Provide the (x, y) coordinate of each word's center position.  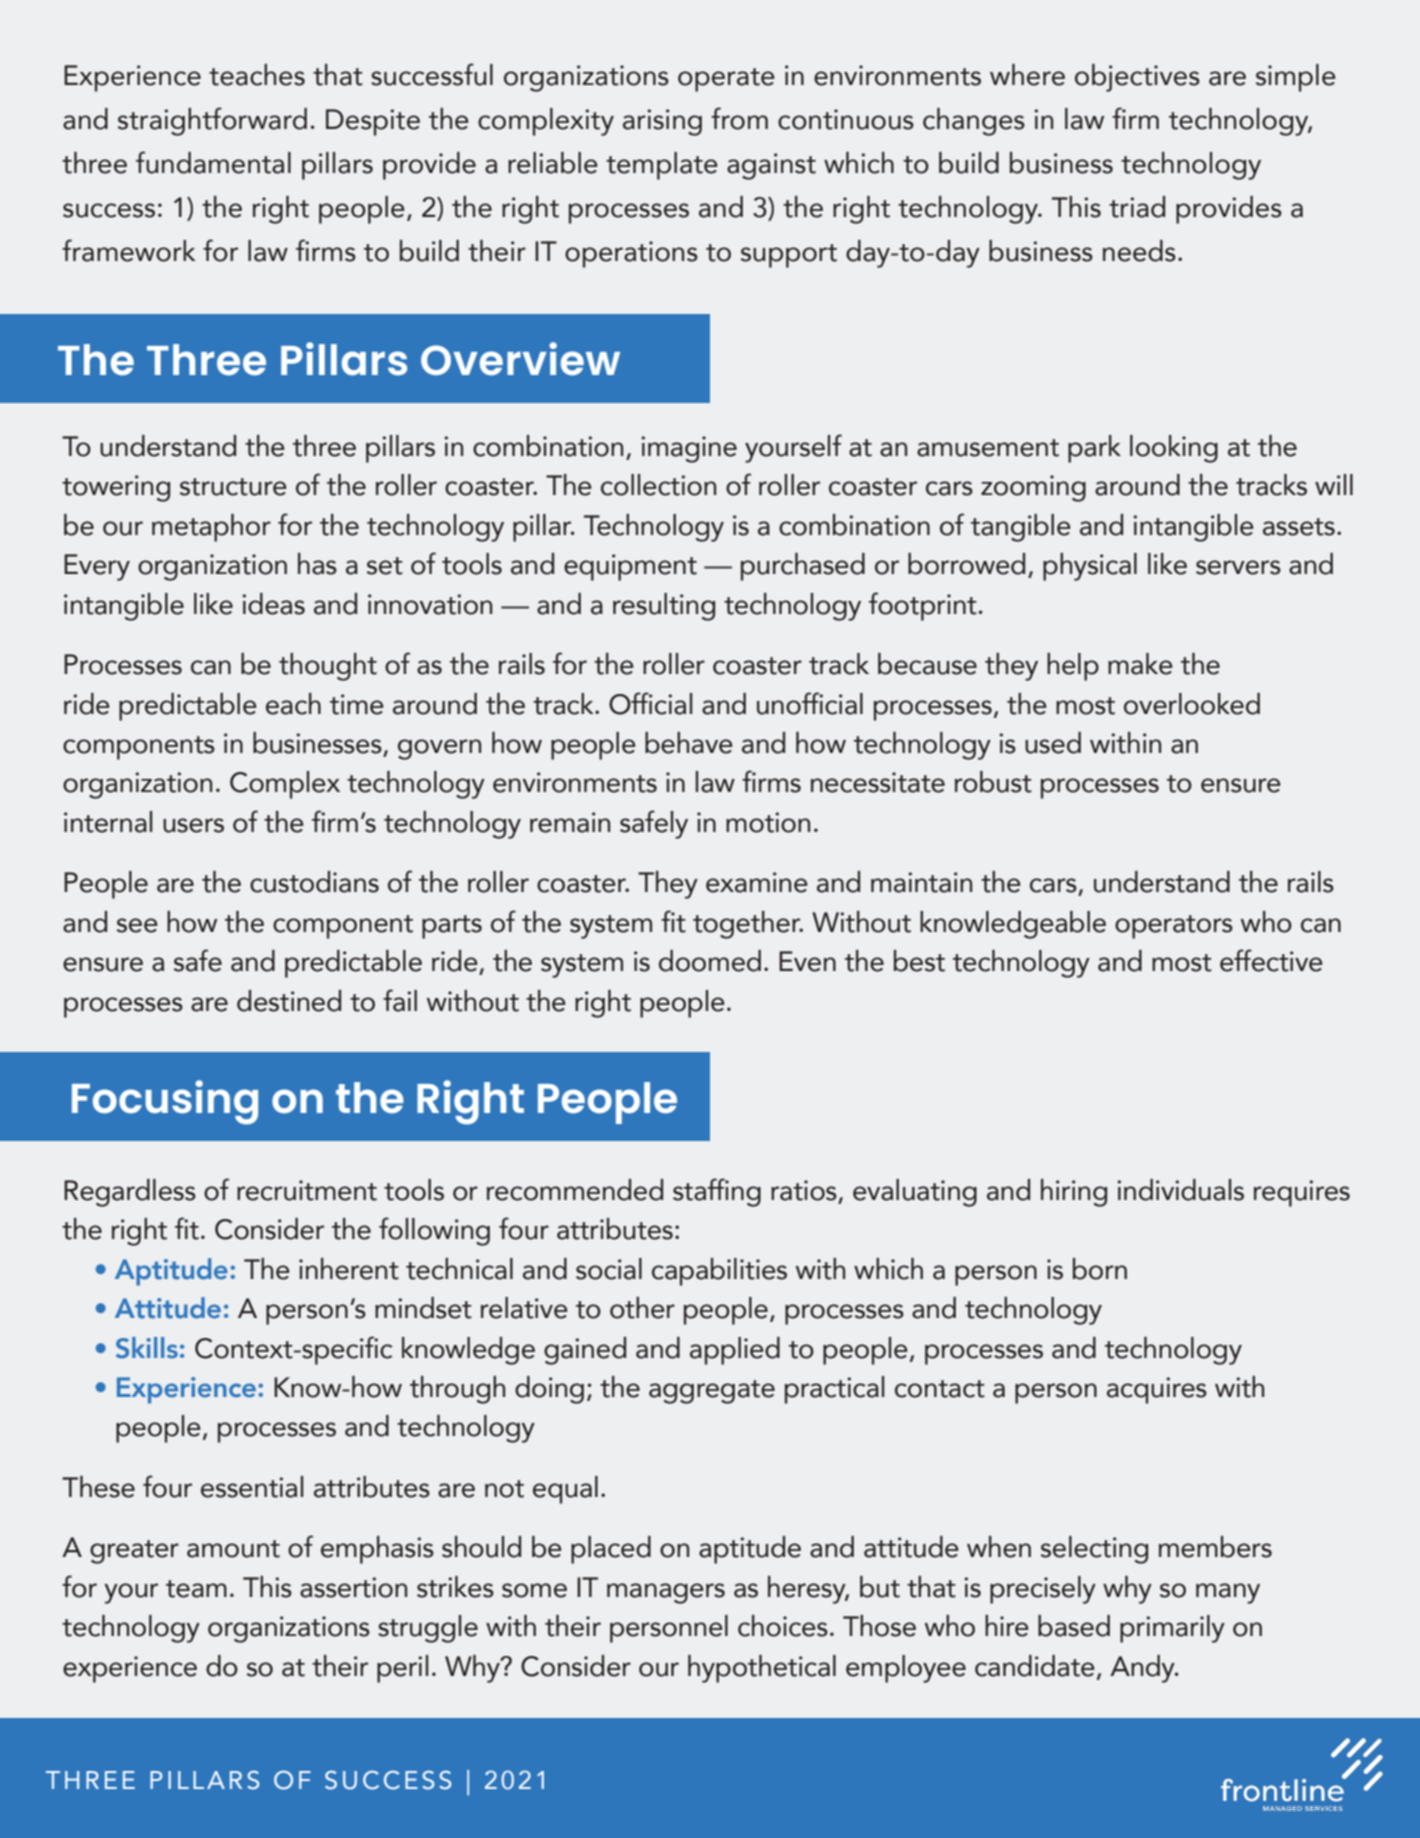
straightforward (212, 121)
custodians (314, 882)
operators (1174, 927)
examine (757, 882)
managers (666, 1593)
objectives (1137, 78)
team (196, 1589)
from (739, 118)
